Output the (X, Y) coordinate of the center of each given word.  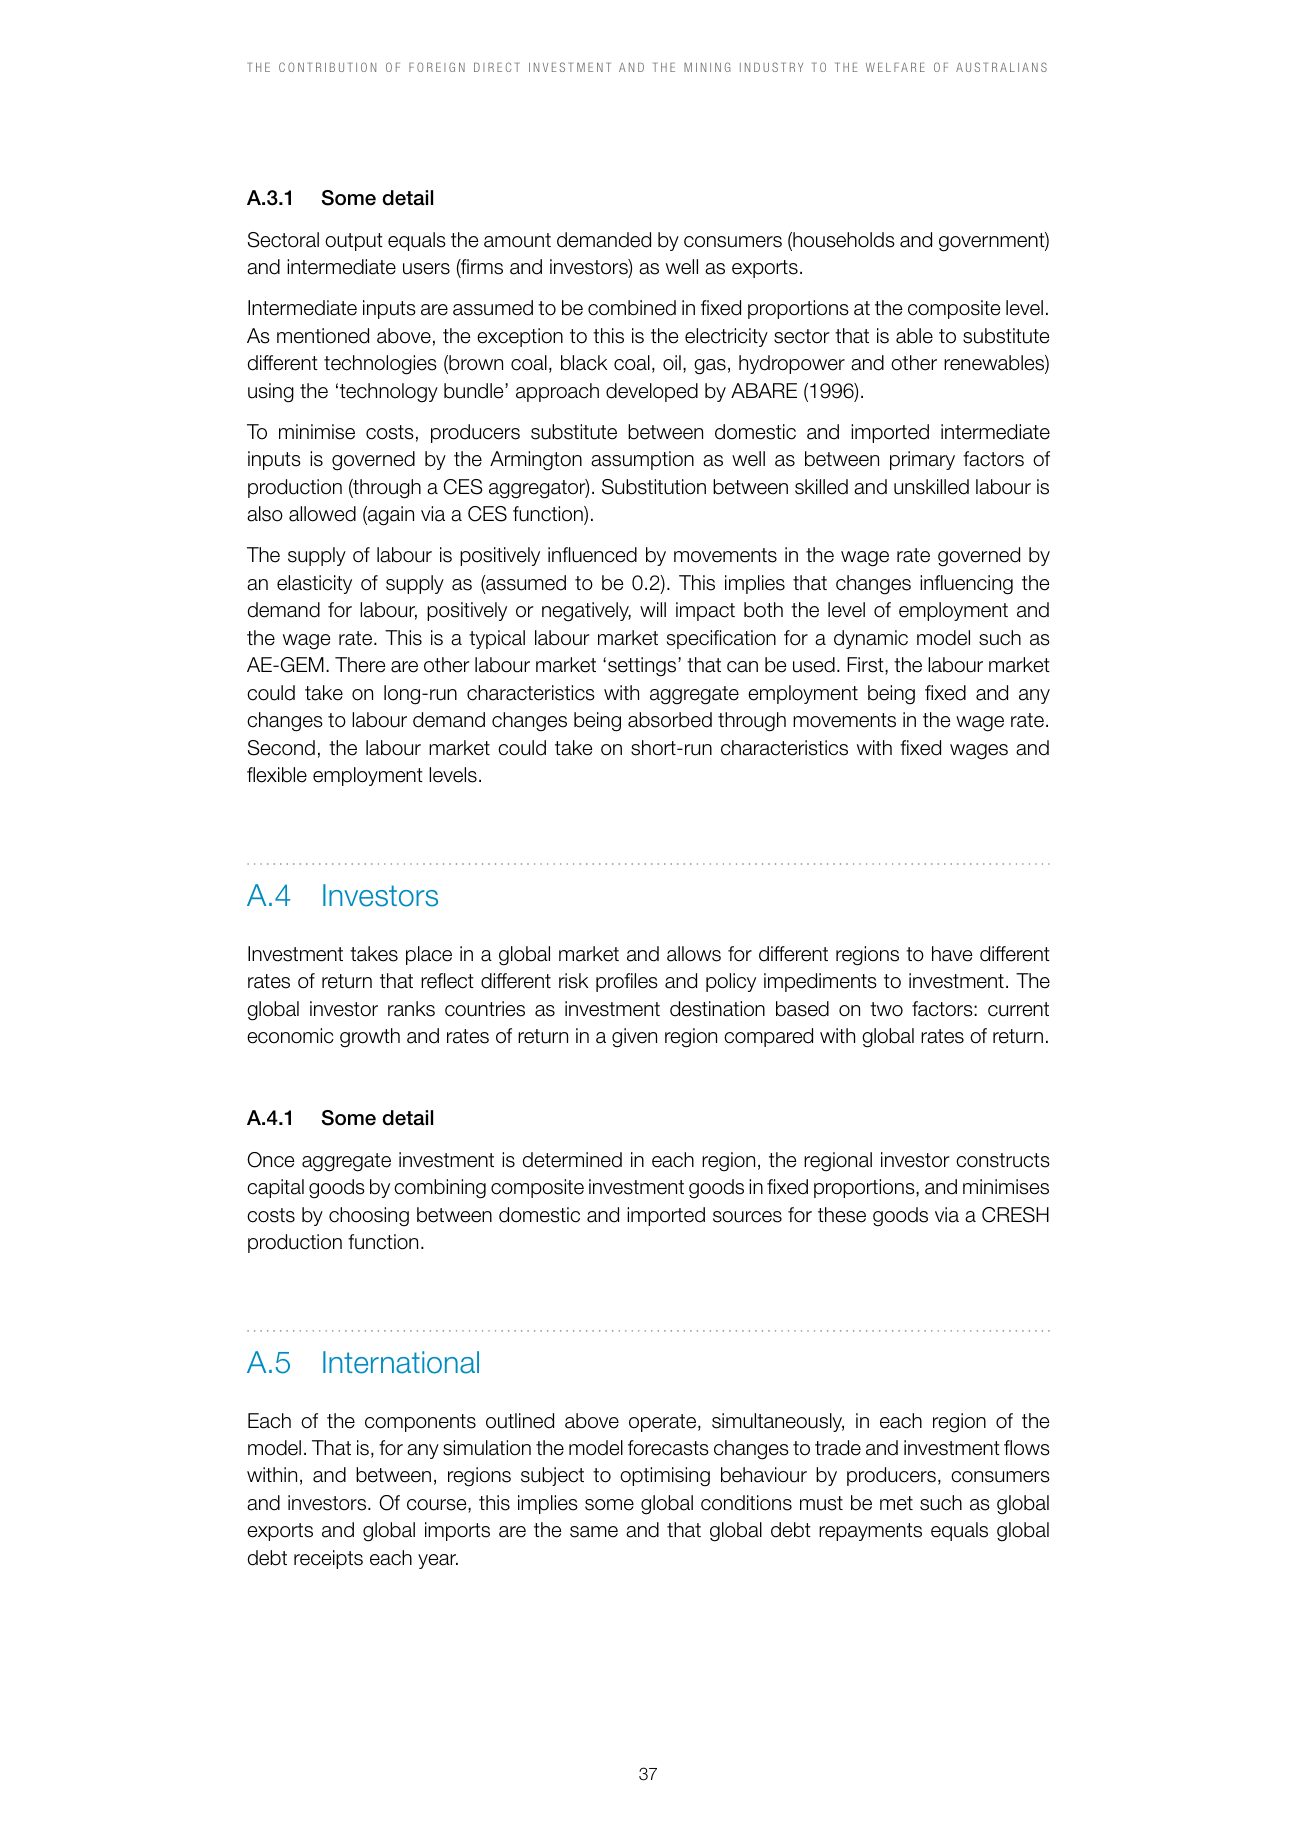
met (896, 1503)
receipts (328, 1559)
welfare (895, 67)
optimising (665, 1477)
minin (702, 67)
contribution (327, 67)
